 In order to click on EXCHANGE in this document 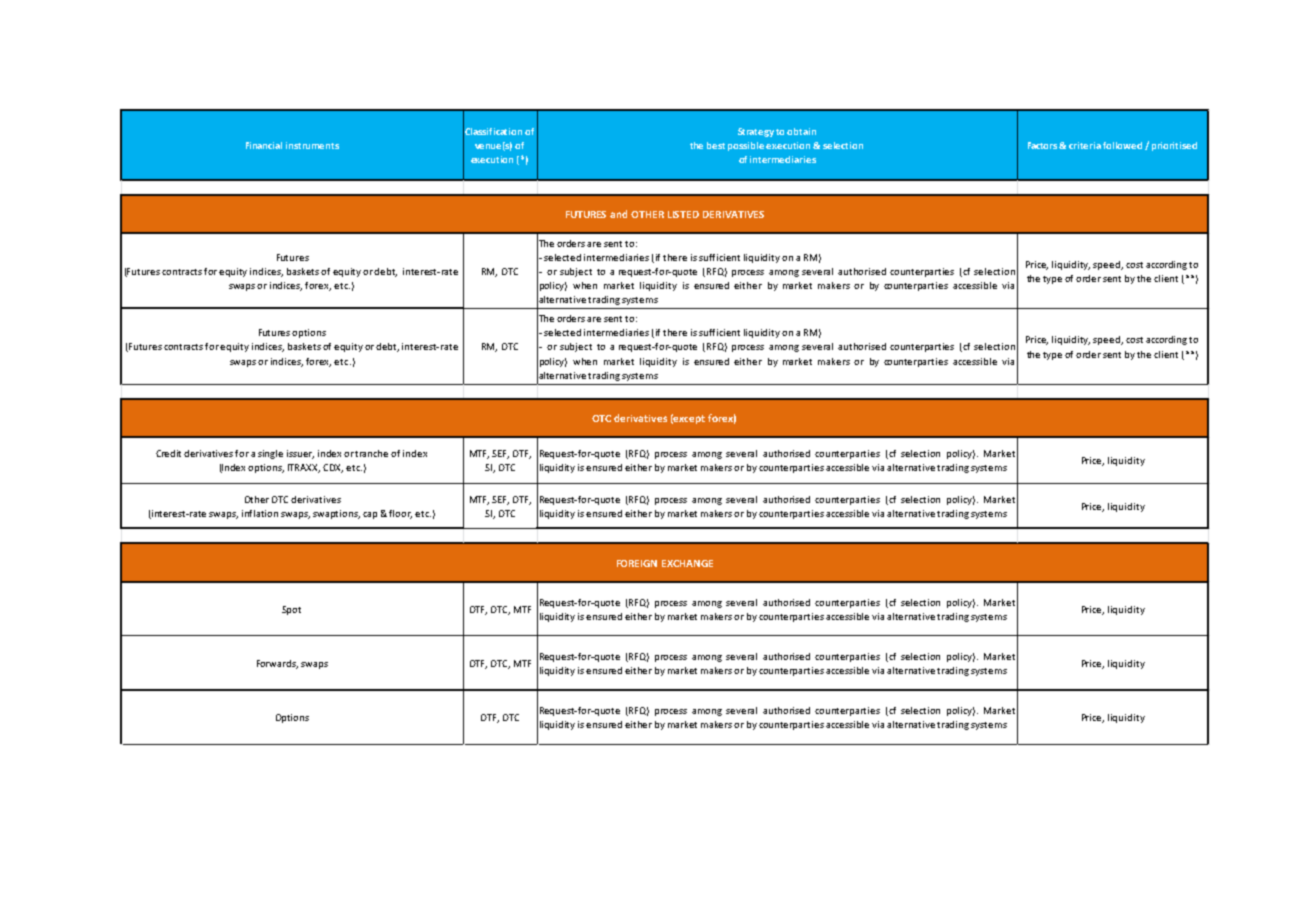, I will do `click(687, 563)`.
